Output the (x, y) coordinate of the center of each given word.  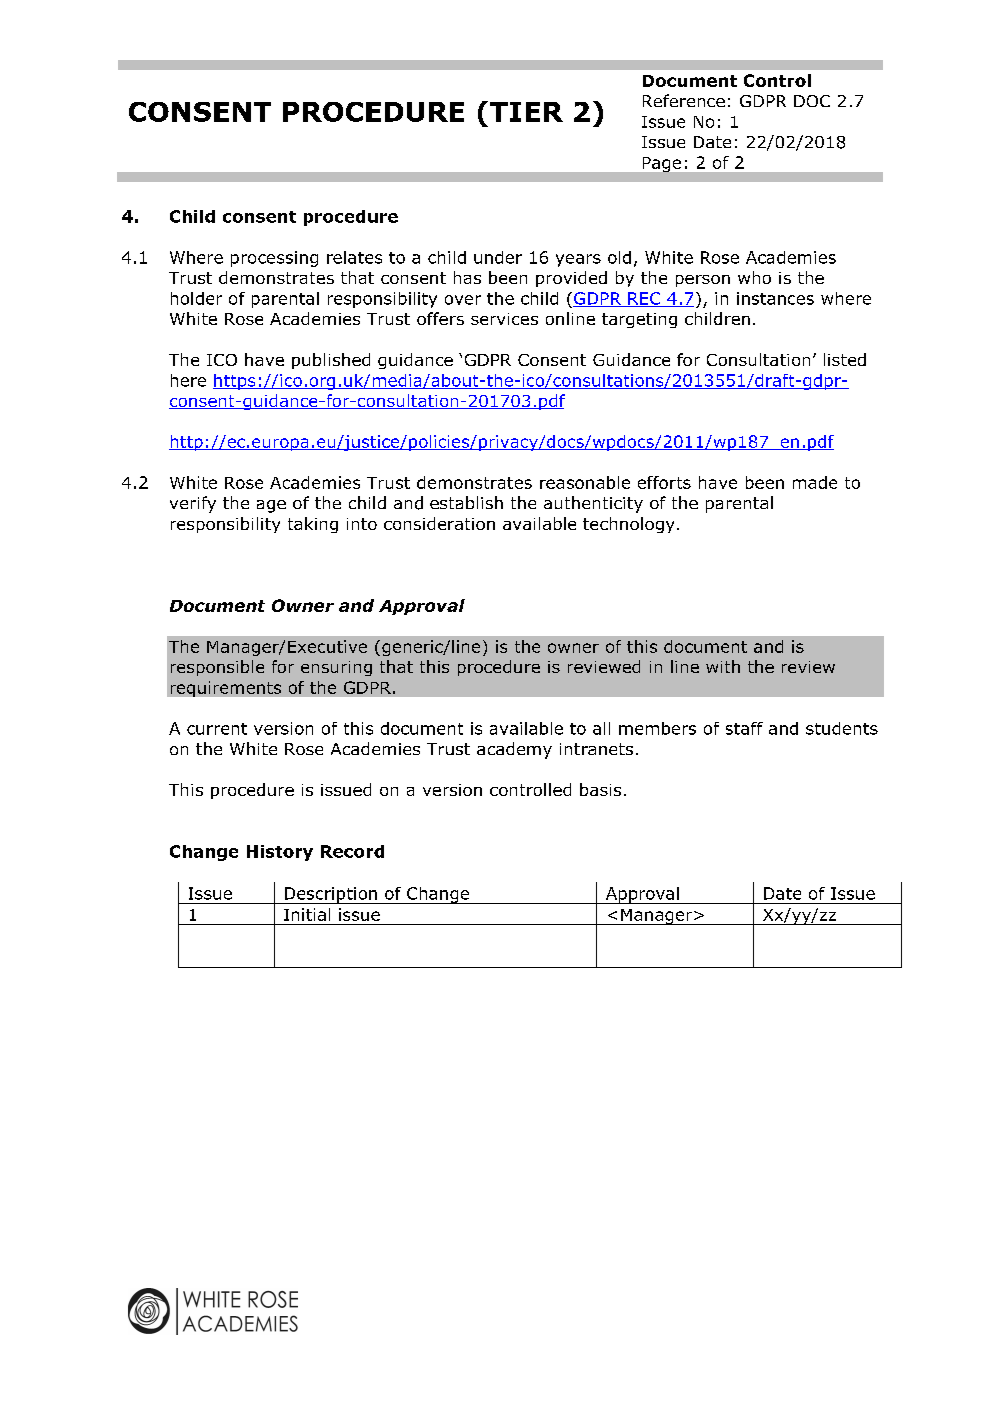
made (815, 482)
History (280, 853)
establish (466, 502)
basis (600, 789)
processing (274, 259)
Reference (684, 100)
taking (313, 525)
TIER (526, 112)
